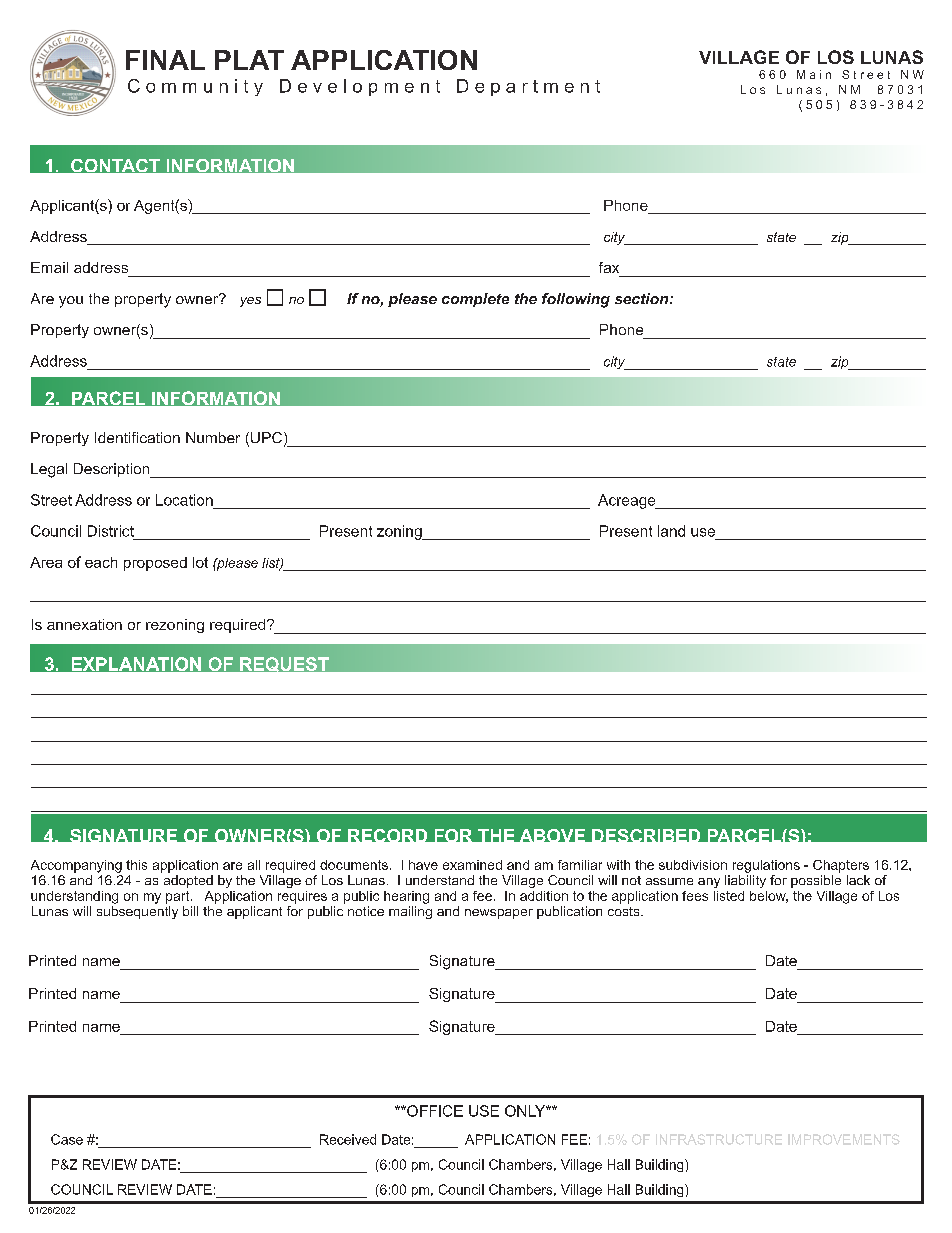 This screenshot has width=952, height=1233. Describe the element at coordinates (643, 298) in the screenshot. I see `section` at that location.
